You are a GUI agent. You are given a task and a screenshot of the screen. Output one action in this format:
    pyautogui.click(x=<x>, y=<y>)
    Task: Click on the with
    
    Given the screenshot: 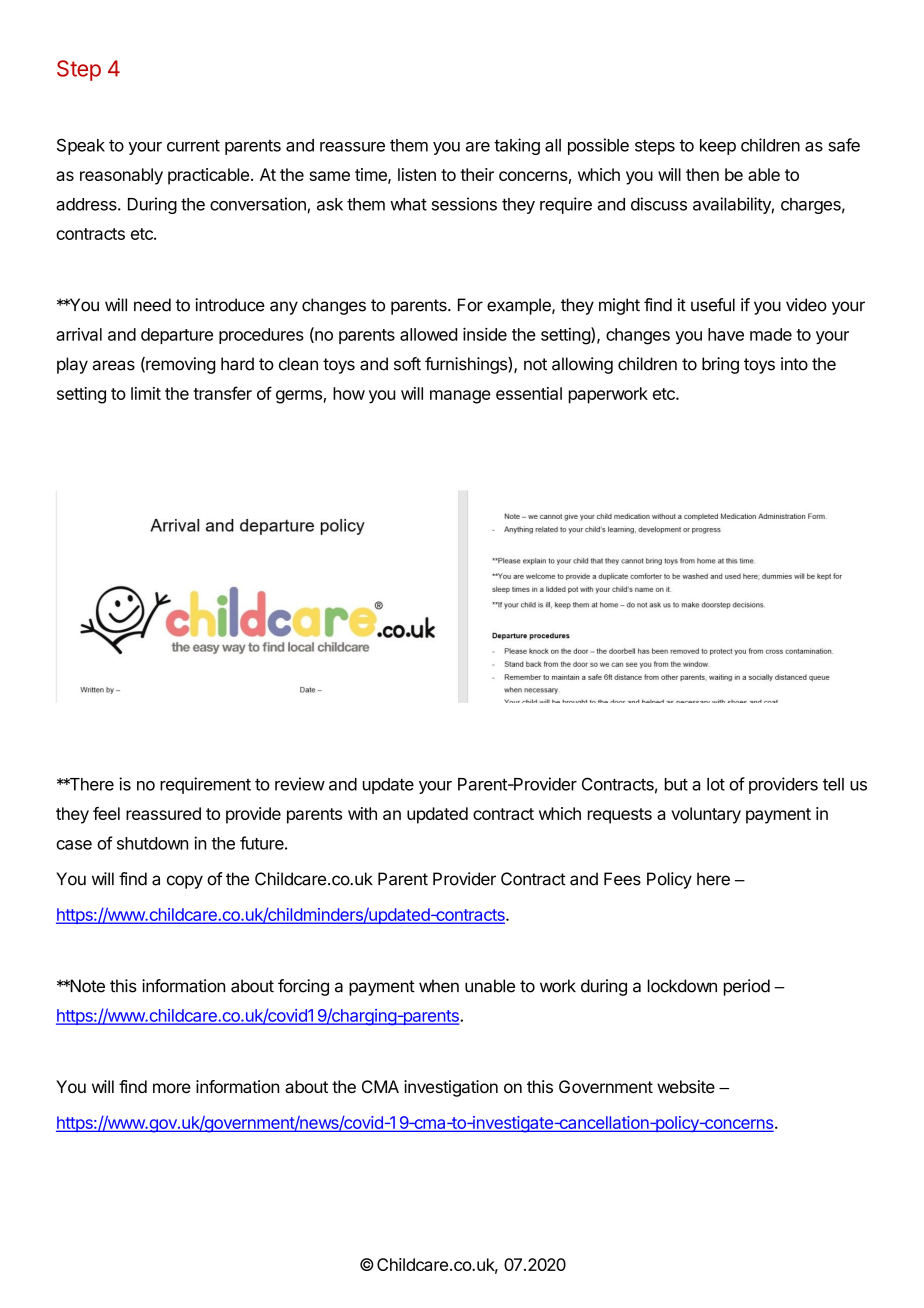 What is the action you would take?
    pyautogui.click(x=362, y=813)
